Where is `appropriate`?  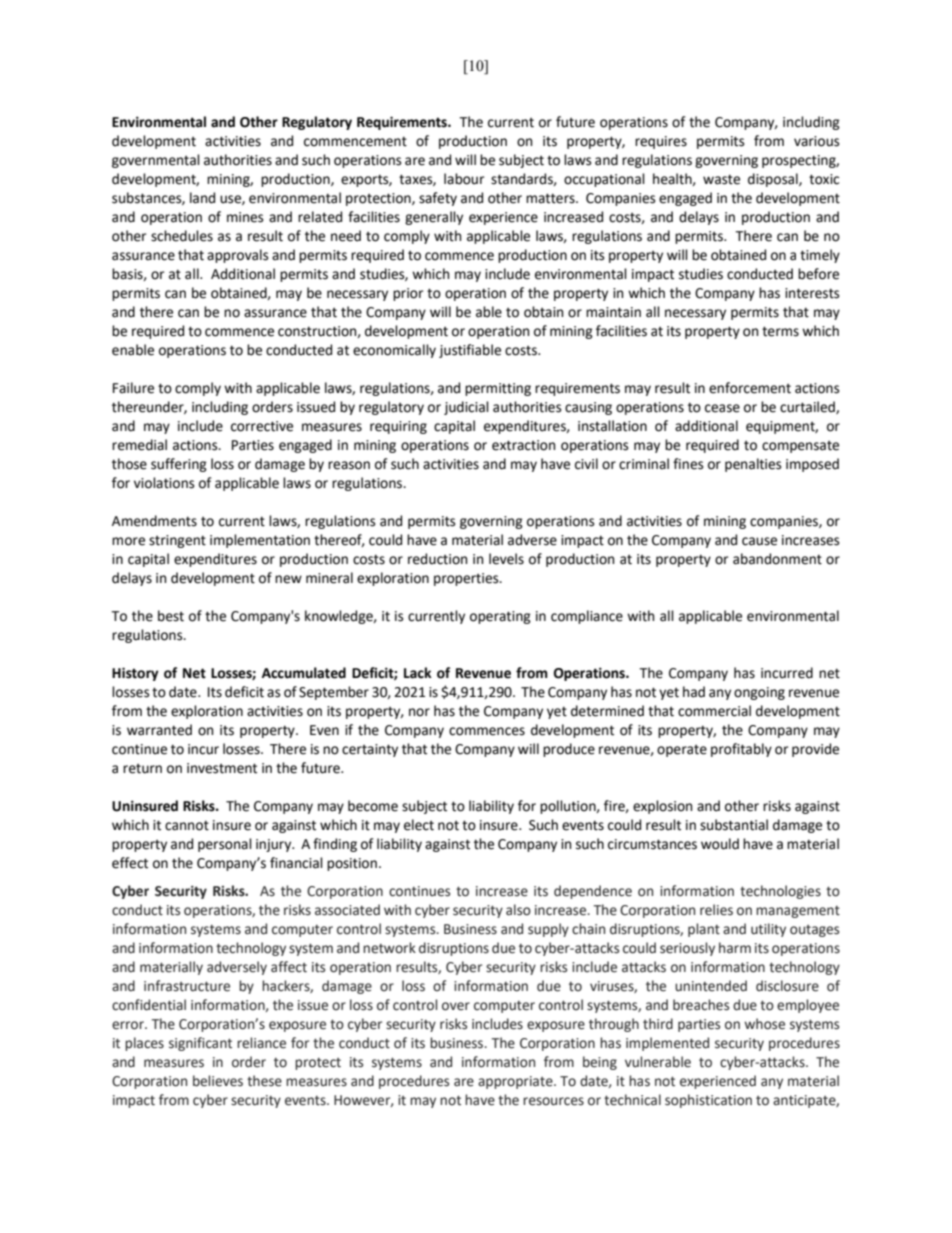
appropriate is located at coordinates (516, 1082).
